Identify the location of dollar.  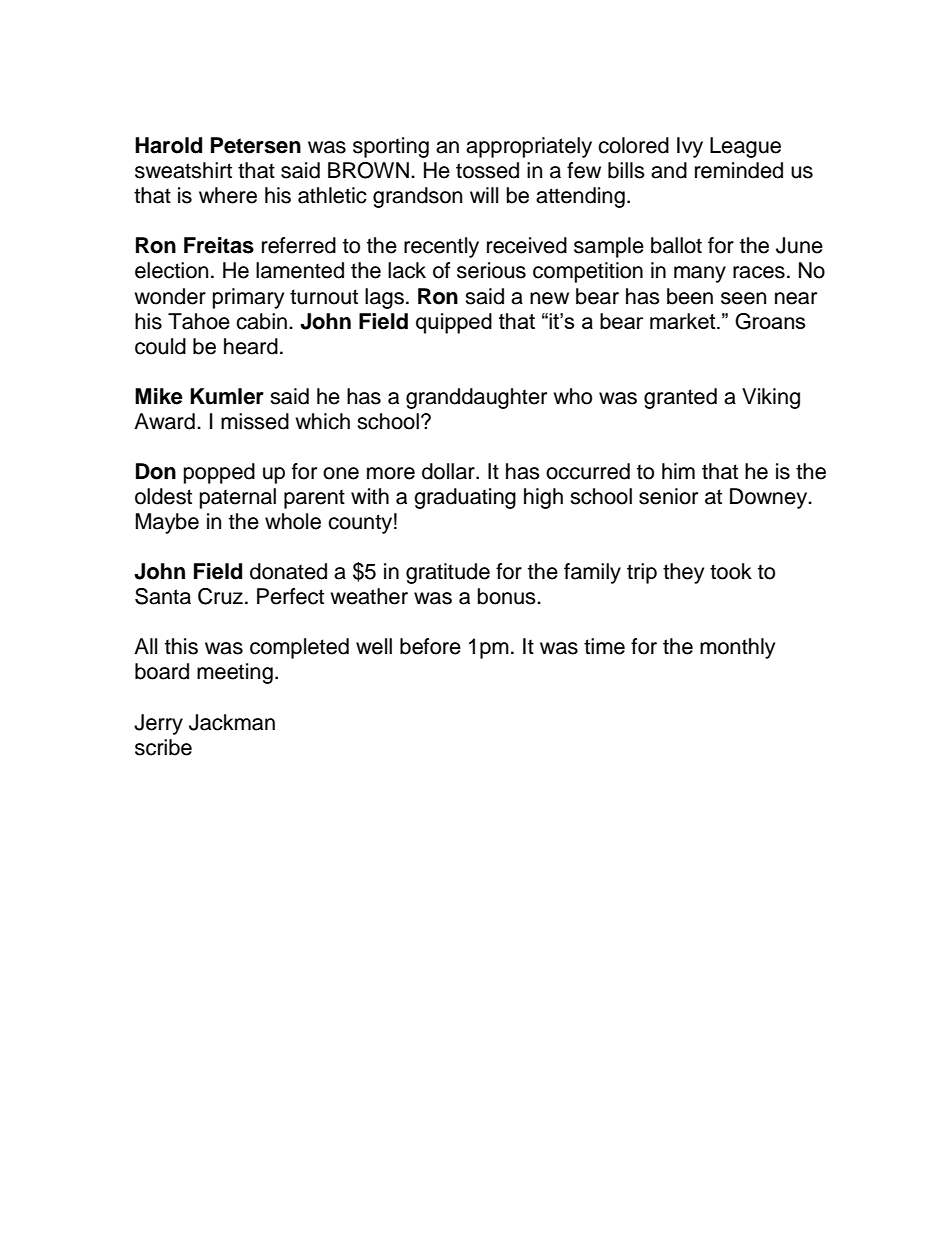
(449, 471).
